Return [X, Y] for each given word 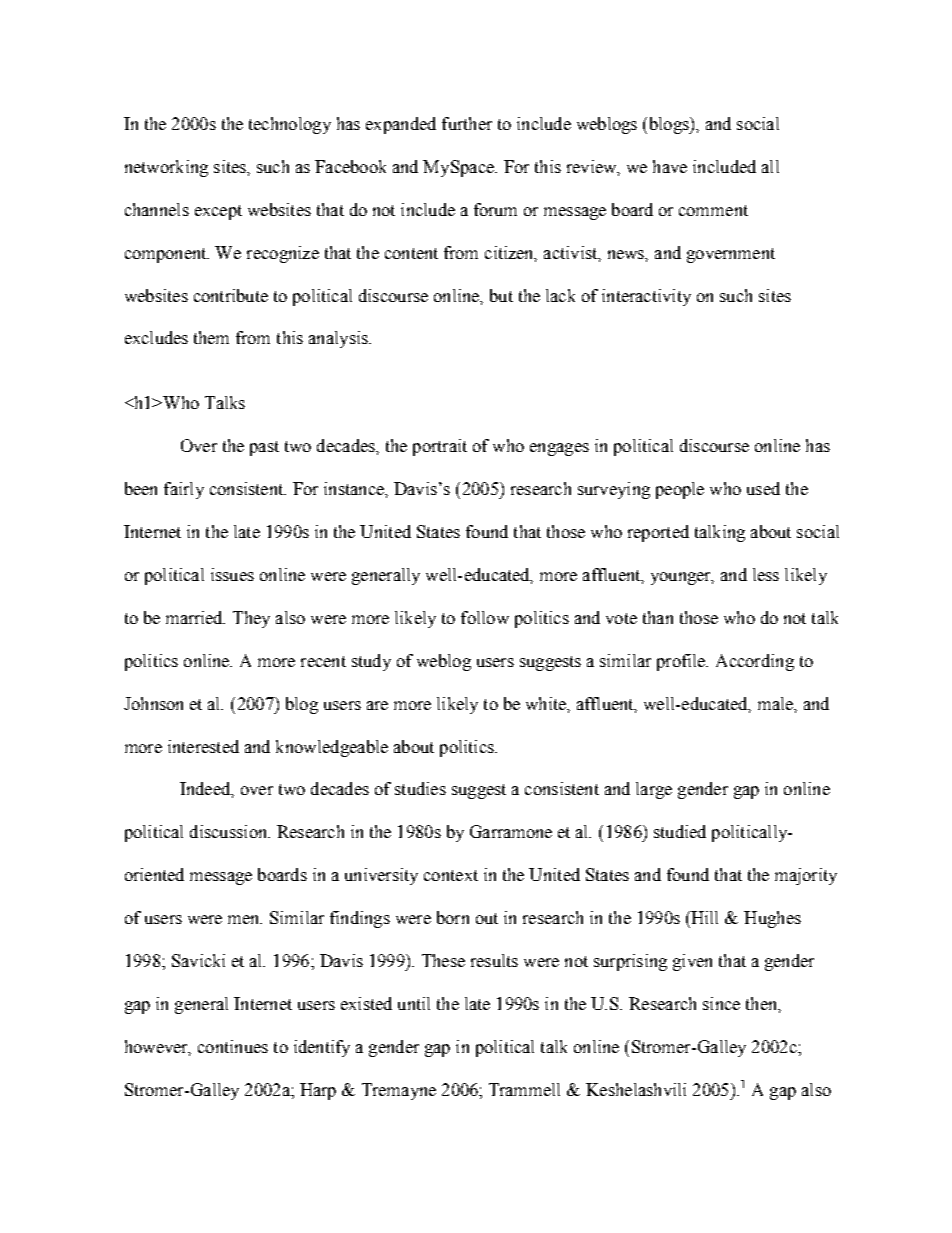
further [467, 123]
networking [166, 168]
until [414, 1003]
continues [233, 1046]
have [670, 166]
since [721, 1003]
